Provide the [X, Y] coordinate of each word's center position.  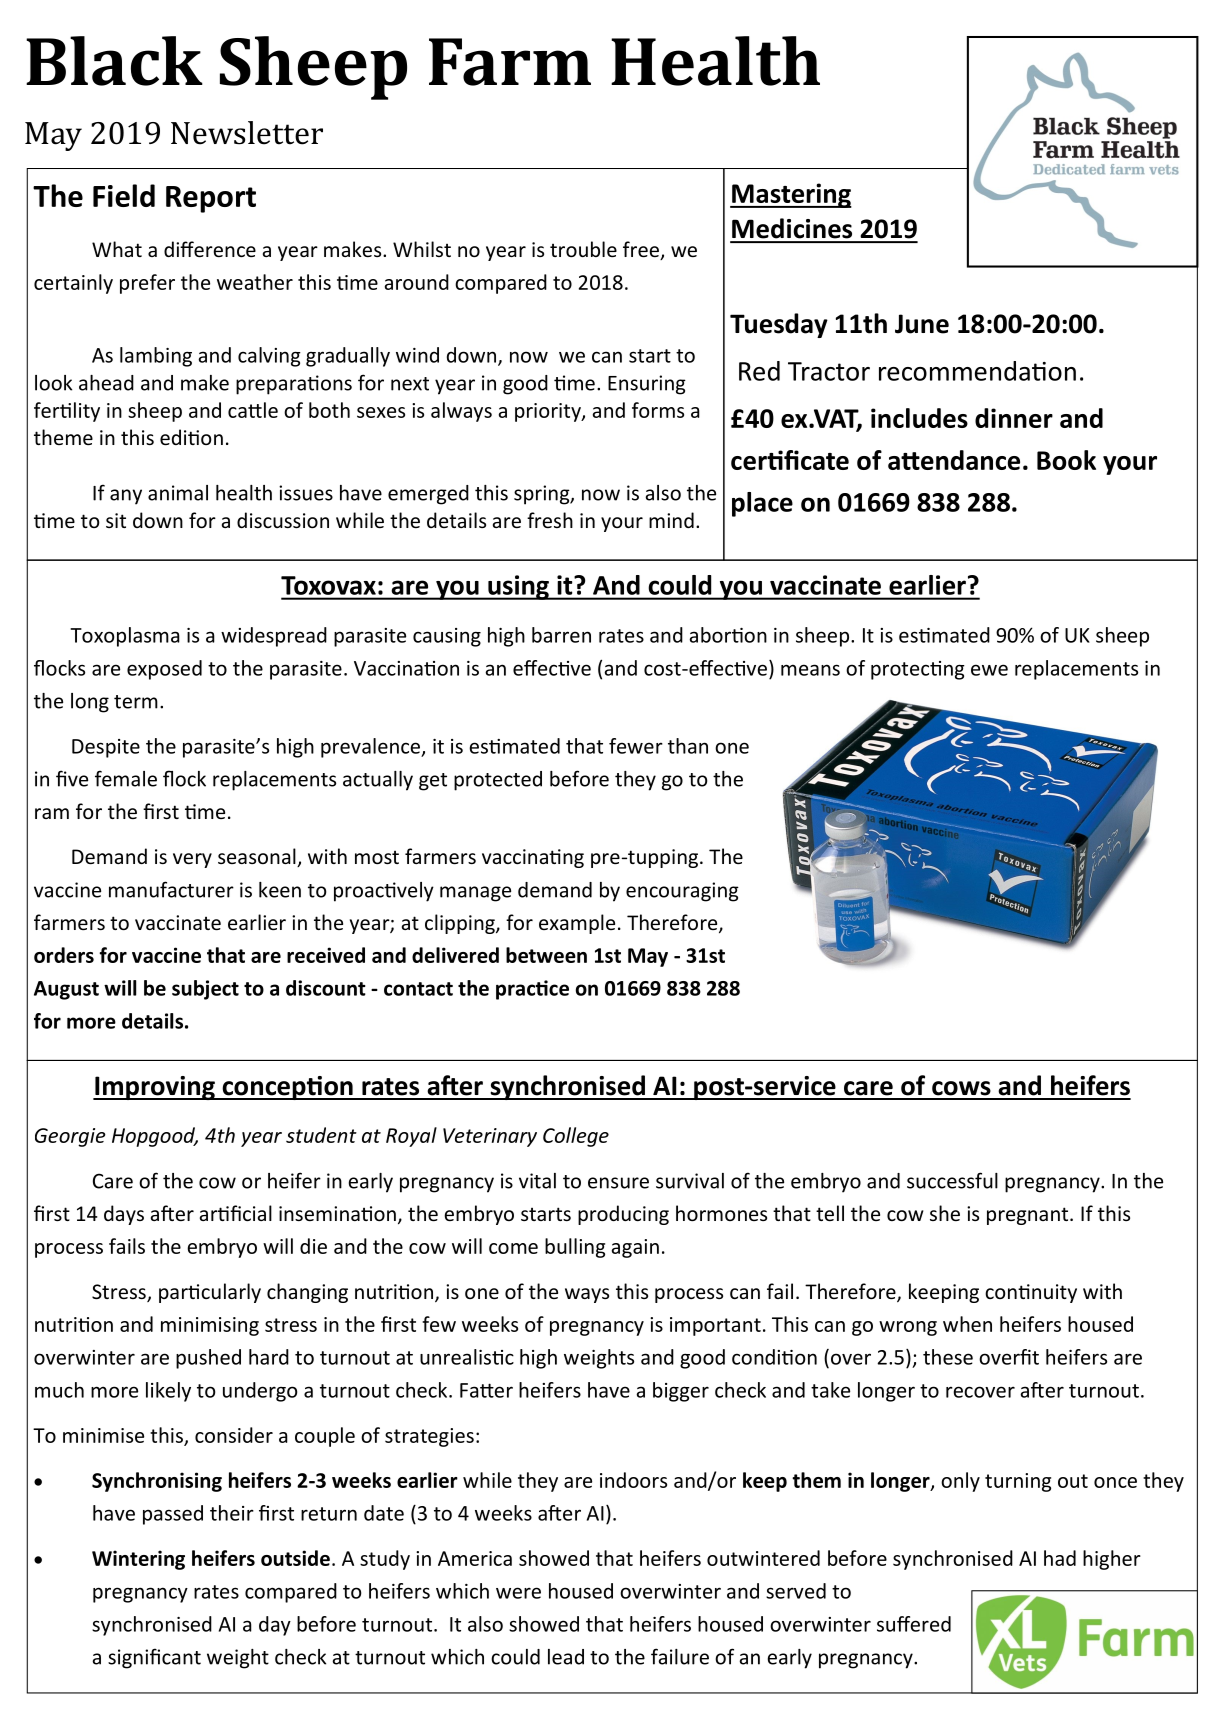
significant [154, 1658]
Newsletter [247, 133]
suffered [914, 1624]
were [518, 1593]
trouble [583, 249]
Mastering [791, 195]
